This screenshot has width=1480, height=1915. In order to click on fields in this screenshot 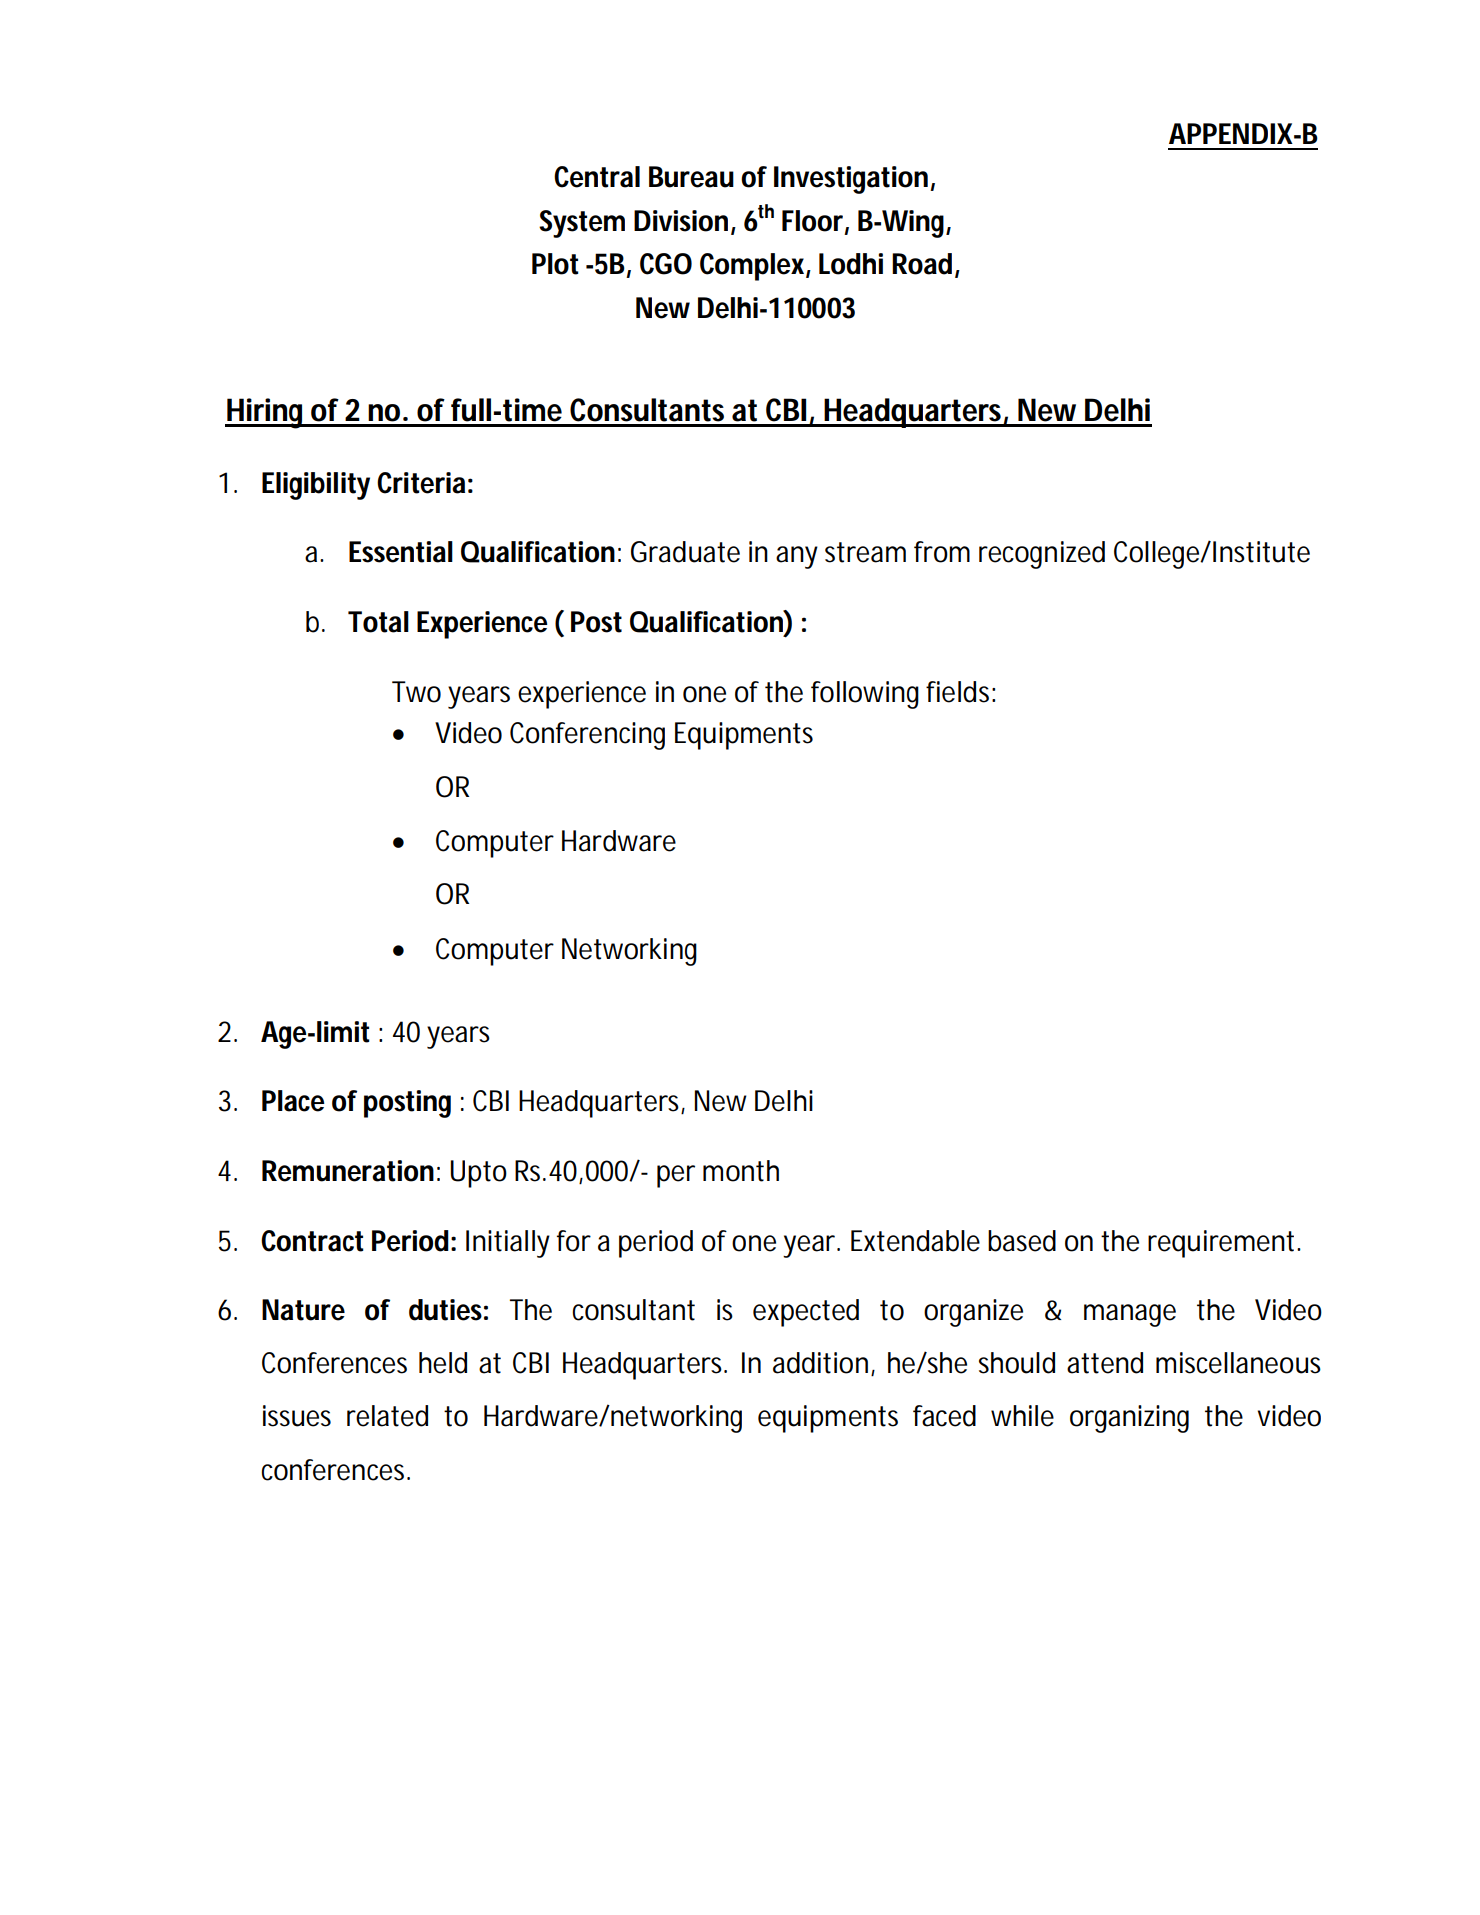, I will do `click(957, 692)`.
